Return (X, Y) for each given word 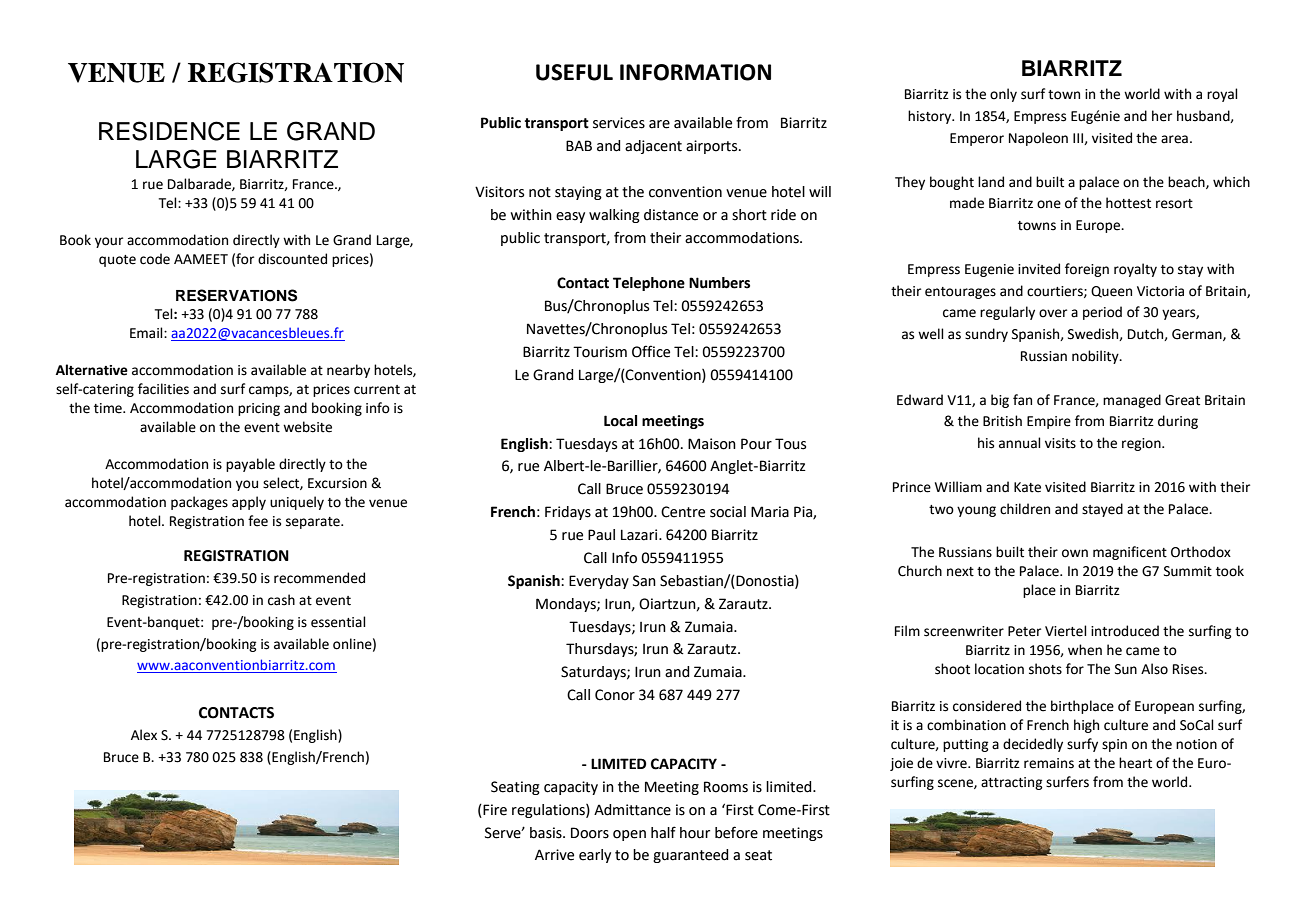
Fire (494, 810)
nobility (1096, 357)
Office (651, 351)
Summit (1188, 571)
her (1162, 116)
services (619, 123)
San (644, 581)
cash (281, 600)
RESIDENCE (169, 131)
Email (147, 333)
